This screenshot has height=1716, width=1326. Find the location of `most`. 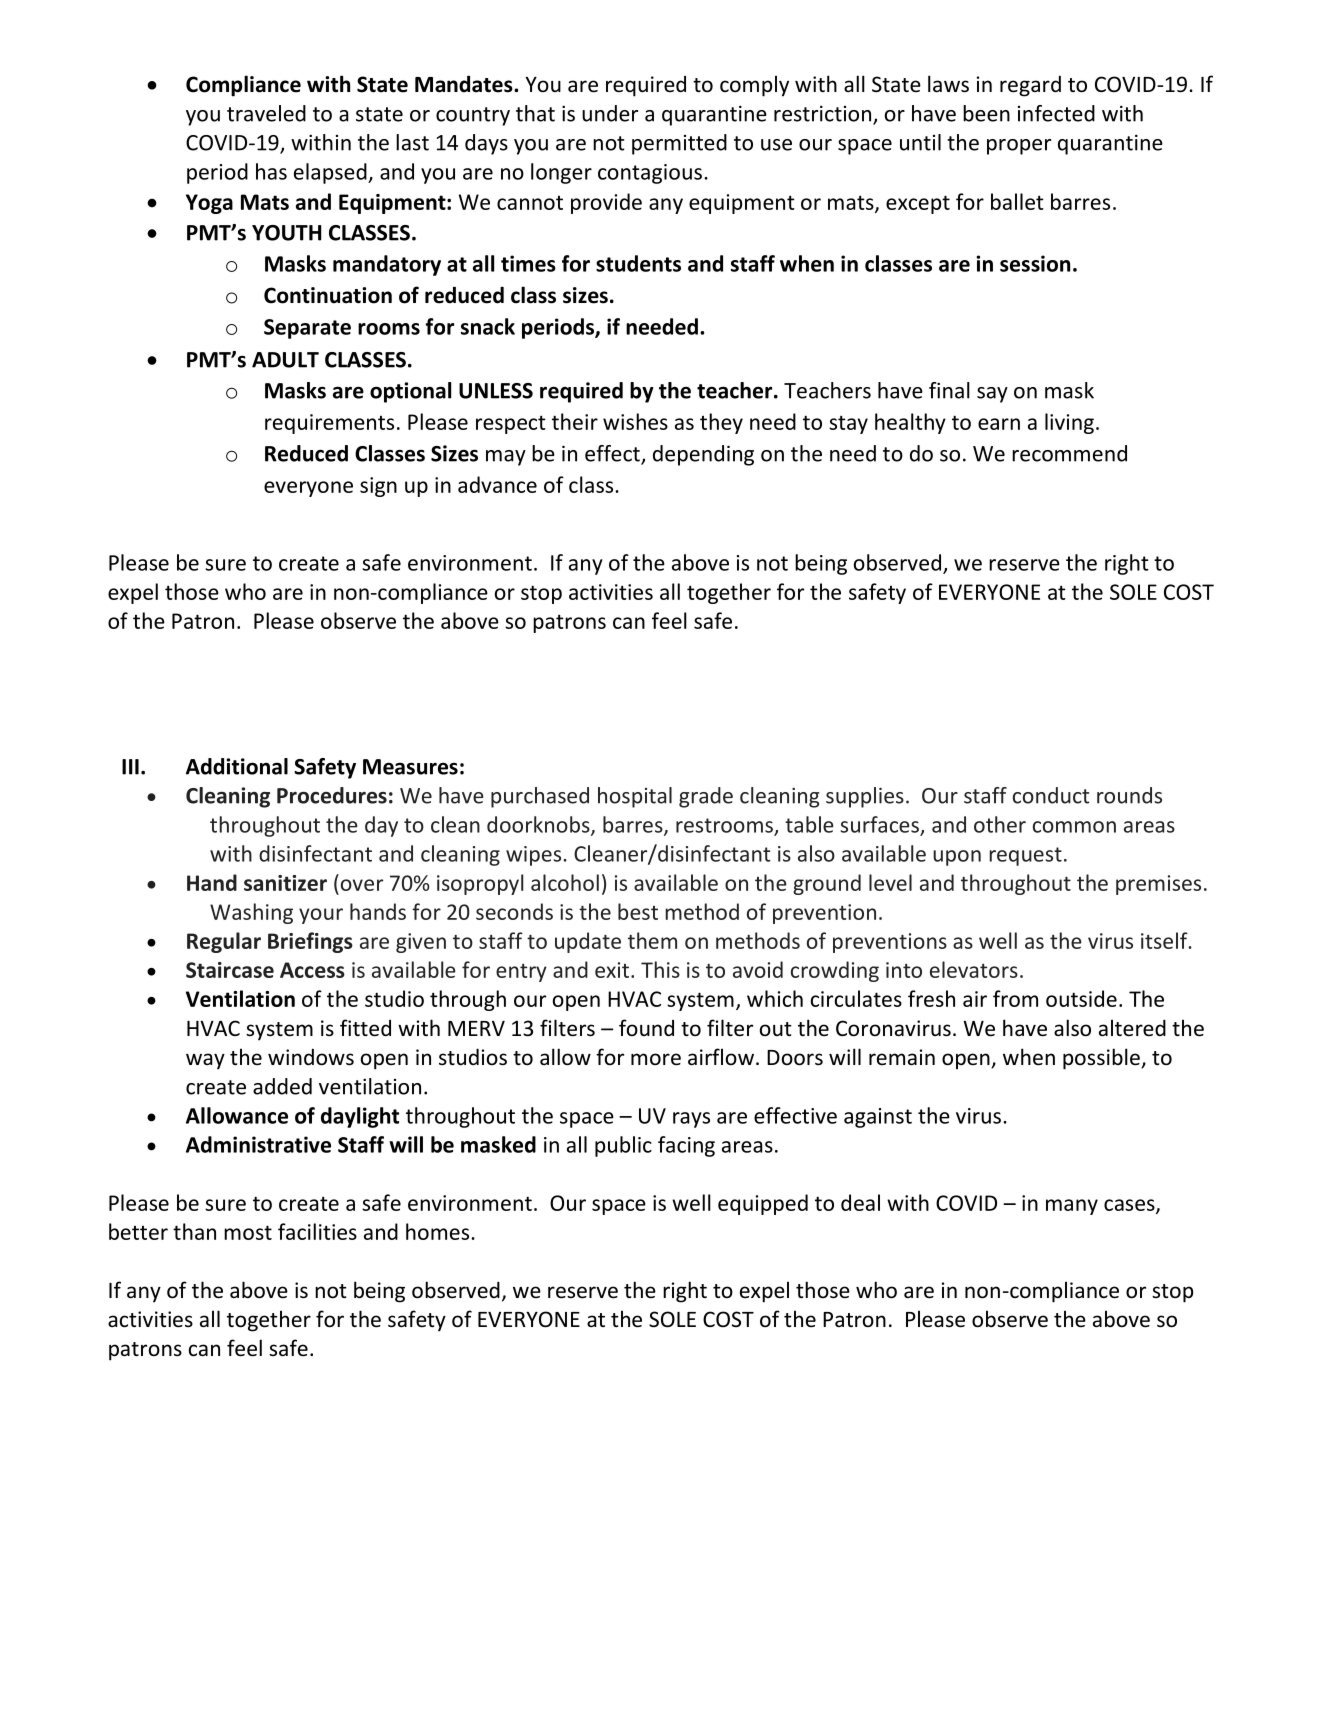

most is located at coordinates (248, 1232).
